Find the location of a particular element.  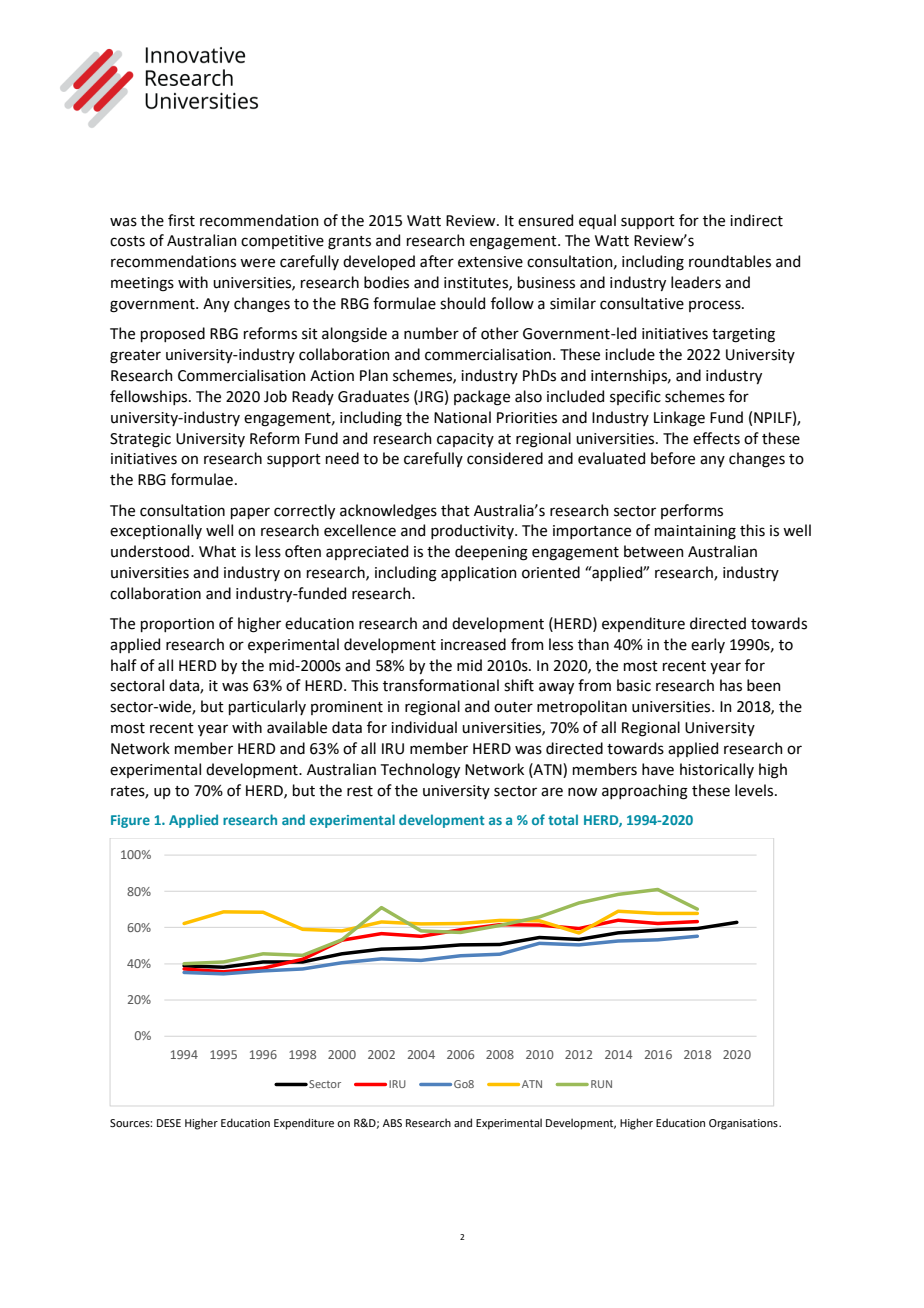

total is located at coordinates (563, 819).
